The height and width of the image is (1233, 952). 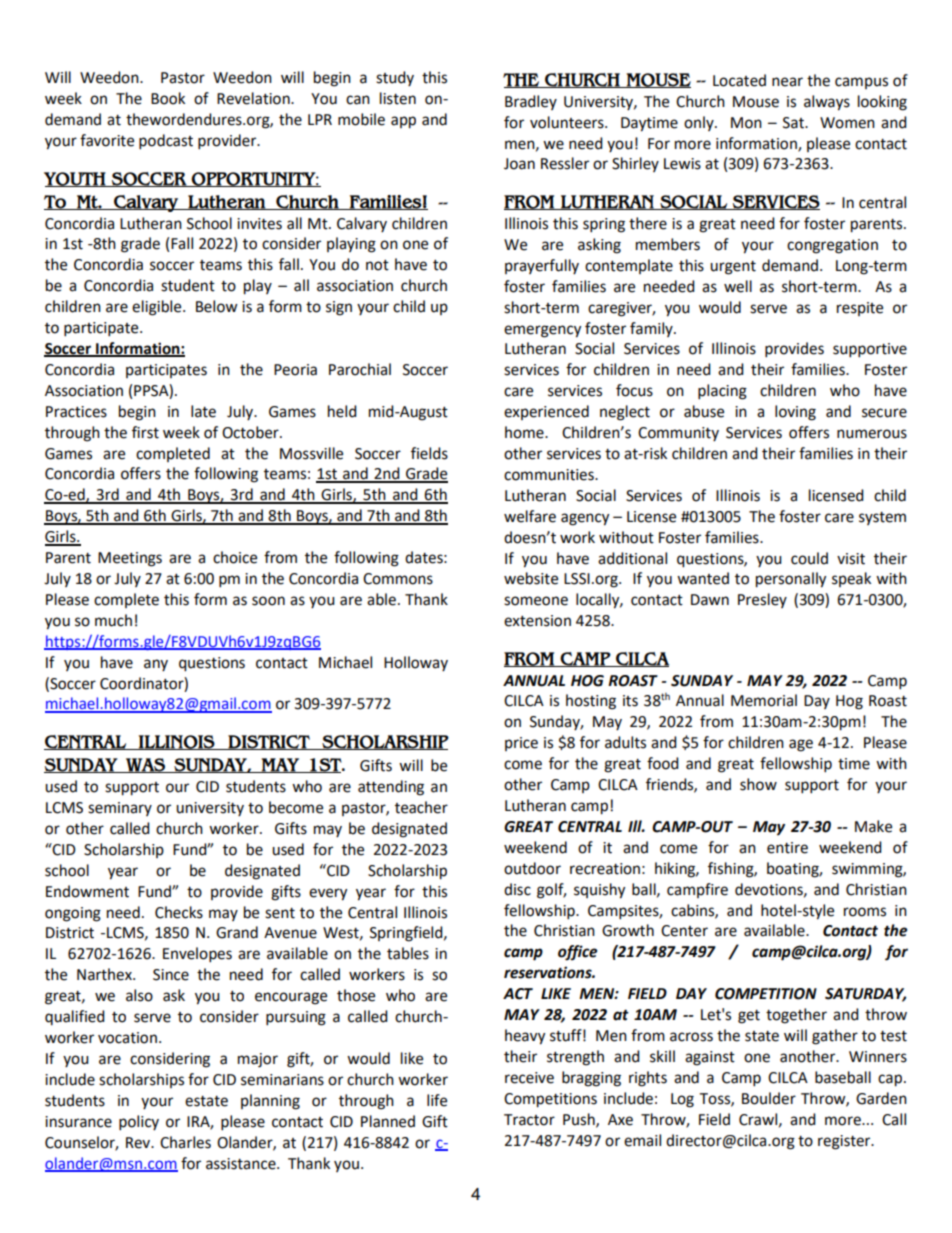 I want to click on Charles, so click(x=185, y=1142).
